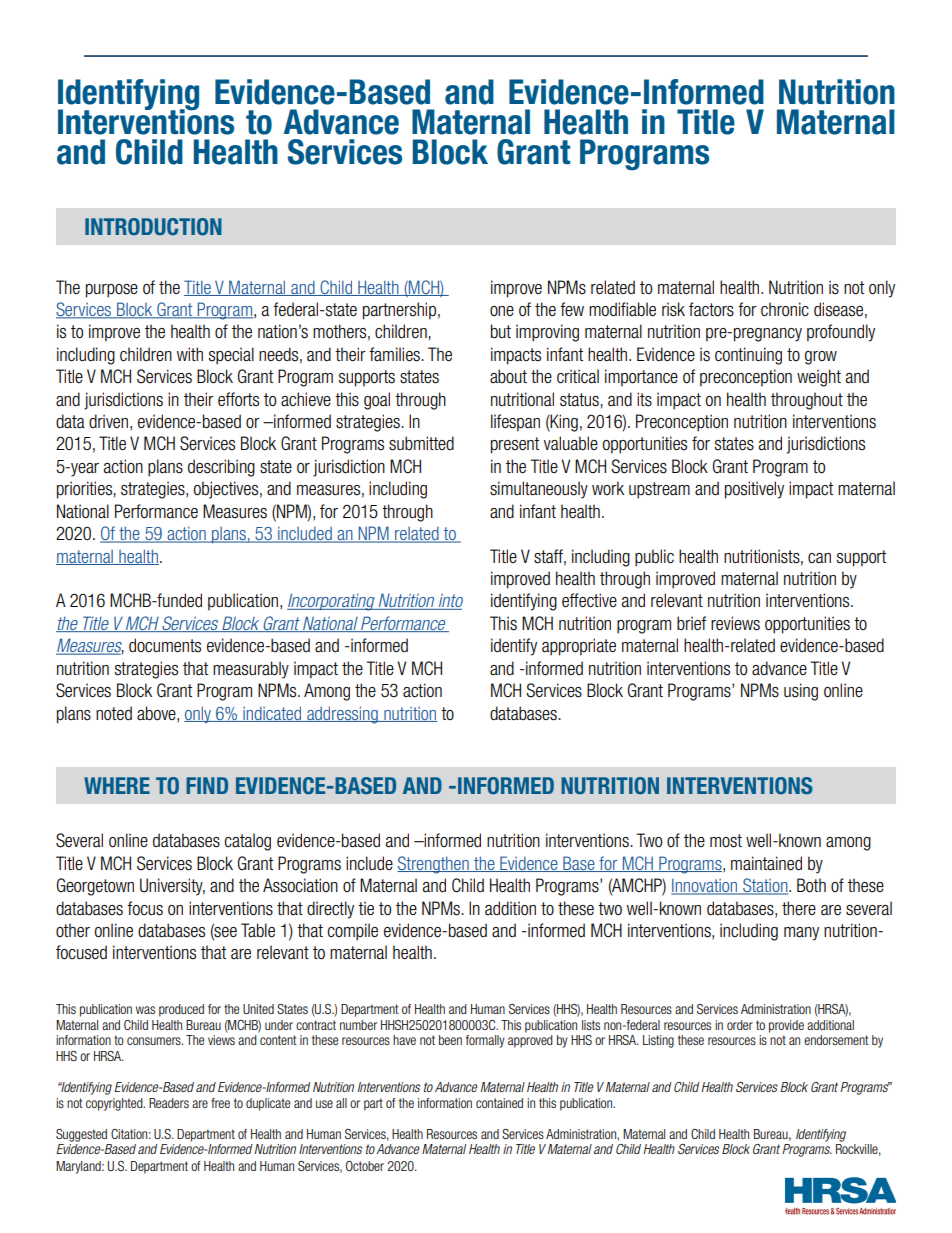  Describe the element at coordinates (502, 311) in the image. I see `one` at that location.
